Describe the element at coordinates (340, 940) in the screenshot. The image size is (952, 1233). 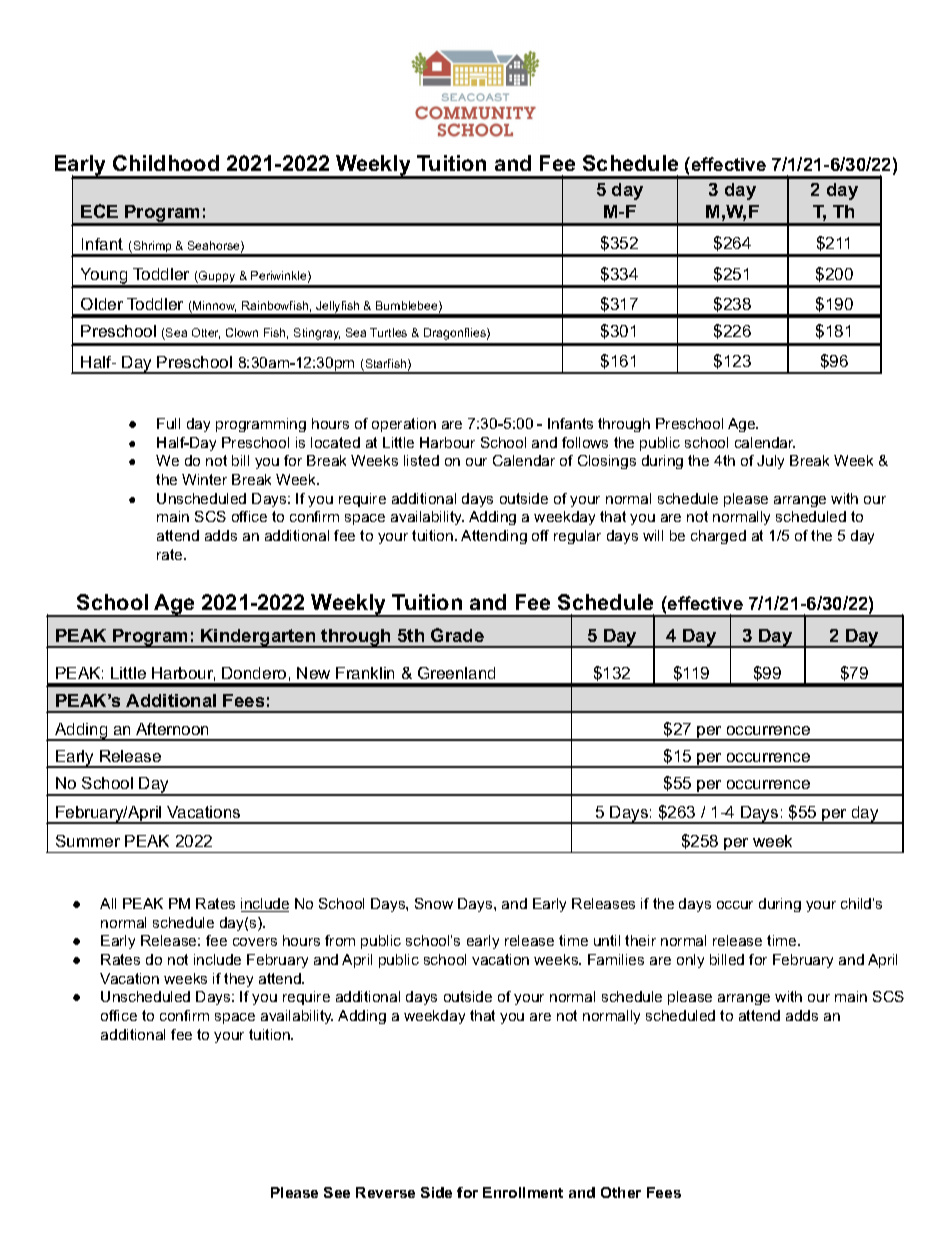
I see `from` at that location.
